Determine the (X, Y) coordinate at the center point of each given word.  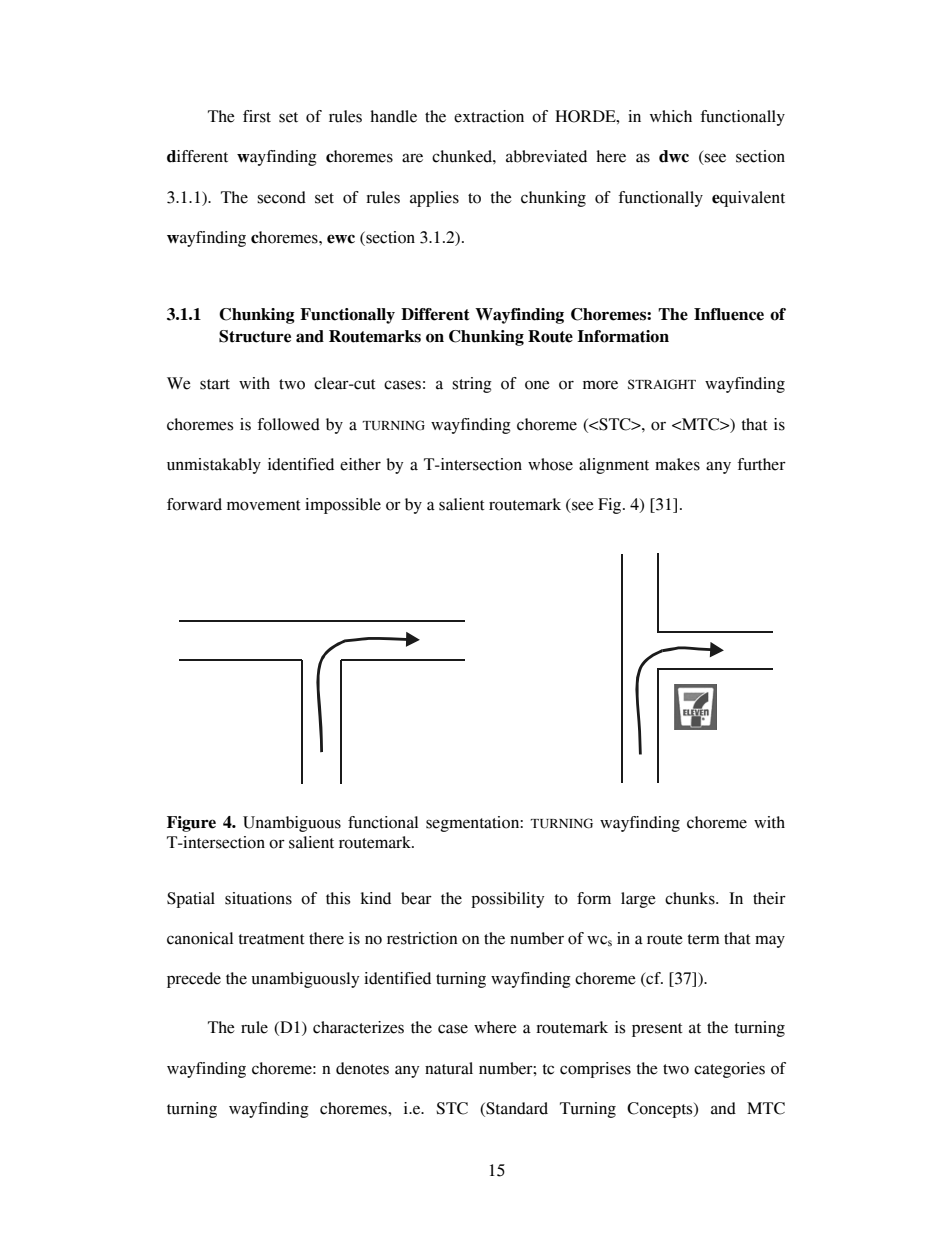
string (472, 385)
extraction (489, 116)
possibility (507, 900)
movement (264, 505)
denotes (362, 1068)
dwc (674, 156)
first (257, 116)
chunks (691, 898)
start (215, 384)
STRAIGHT (662, 384)
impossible (343, 506)
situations (258, 898)
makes (677, 464)
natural (449, 1068)
